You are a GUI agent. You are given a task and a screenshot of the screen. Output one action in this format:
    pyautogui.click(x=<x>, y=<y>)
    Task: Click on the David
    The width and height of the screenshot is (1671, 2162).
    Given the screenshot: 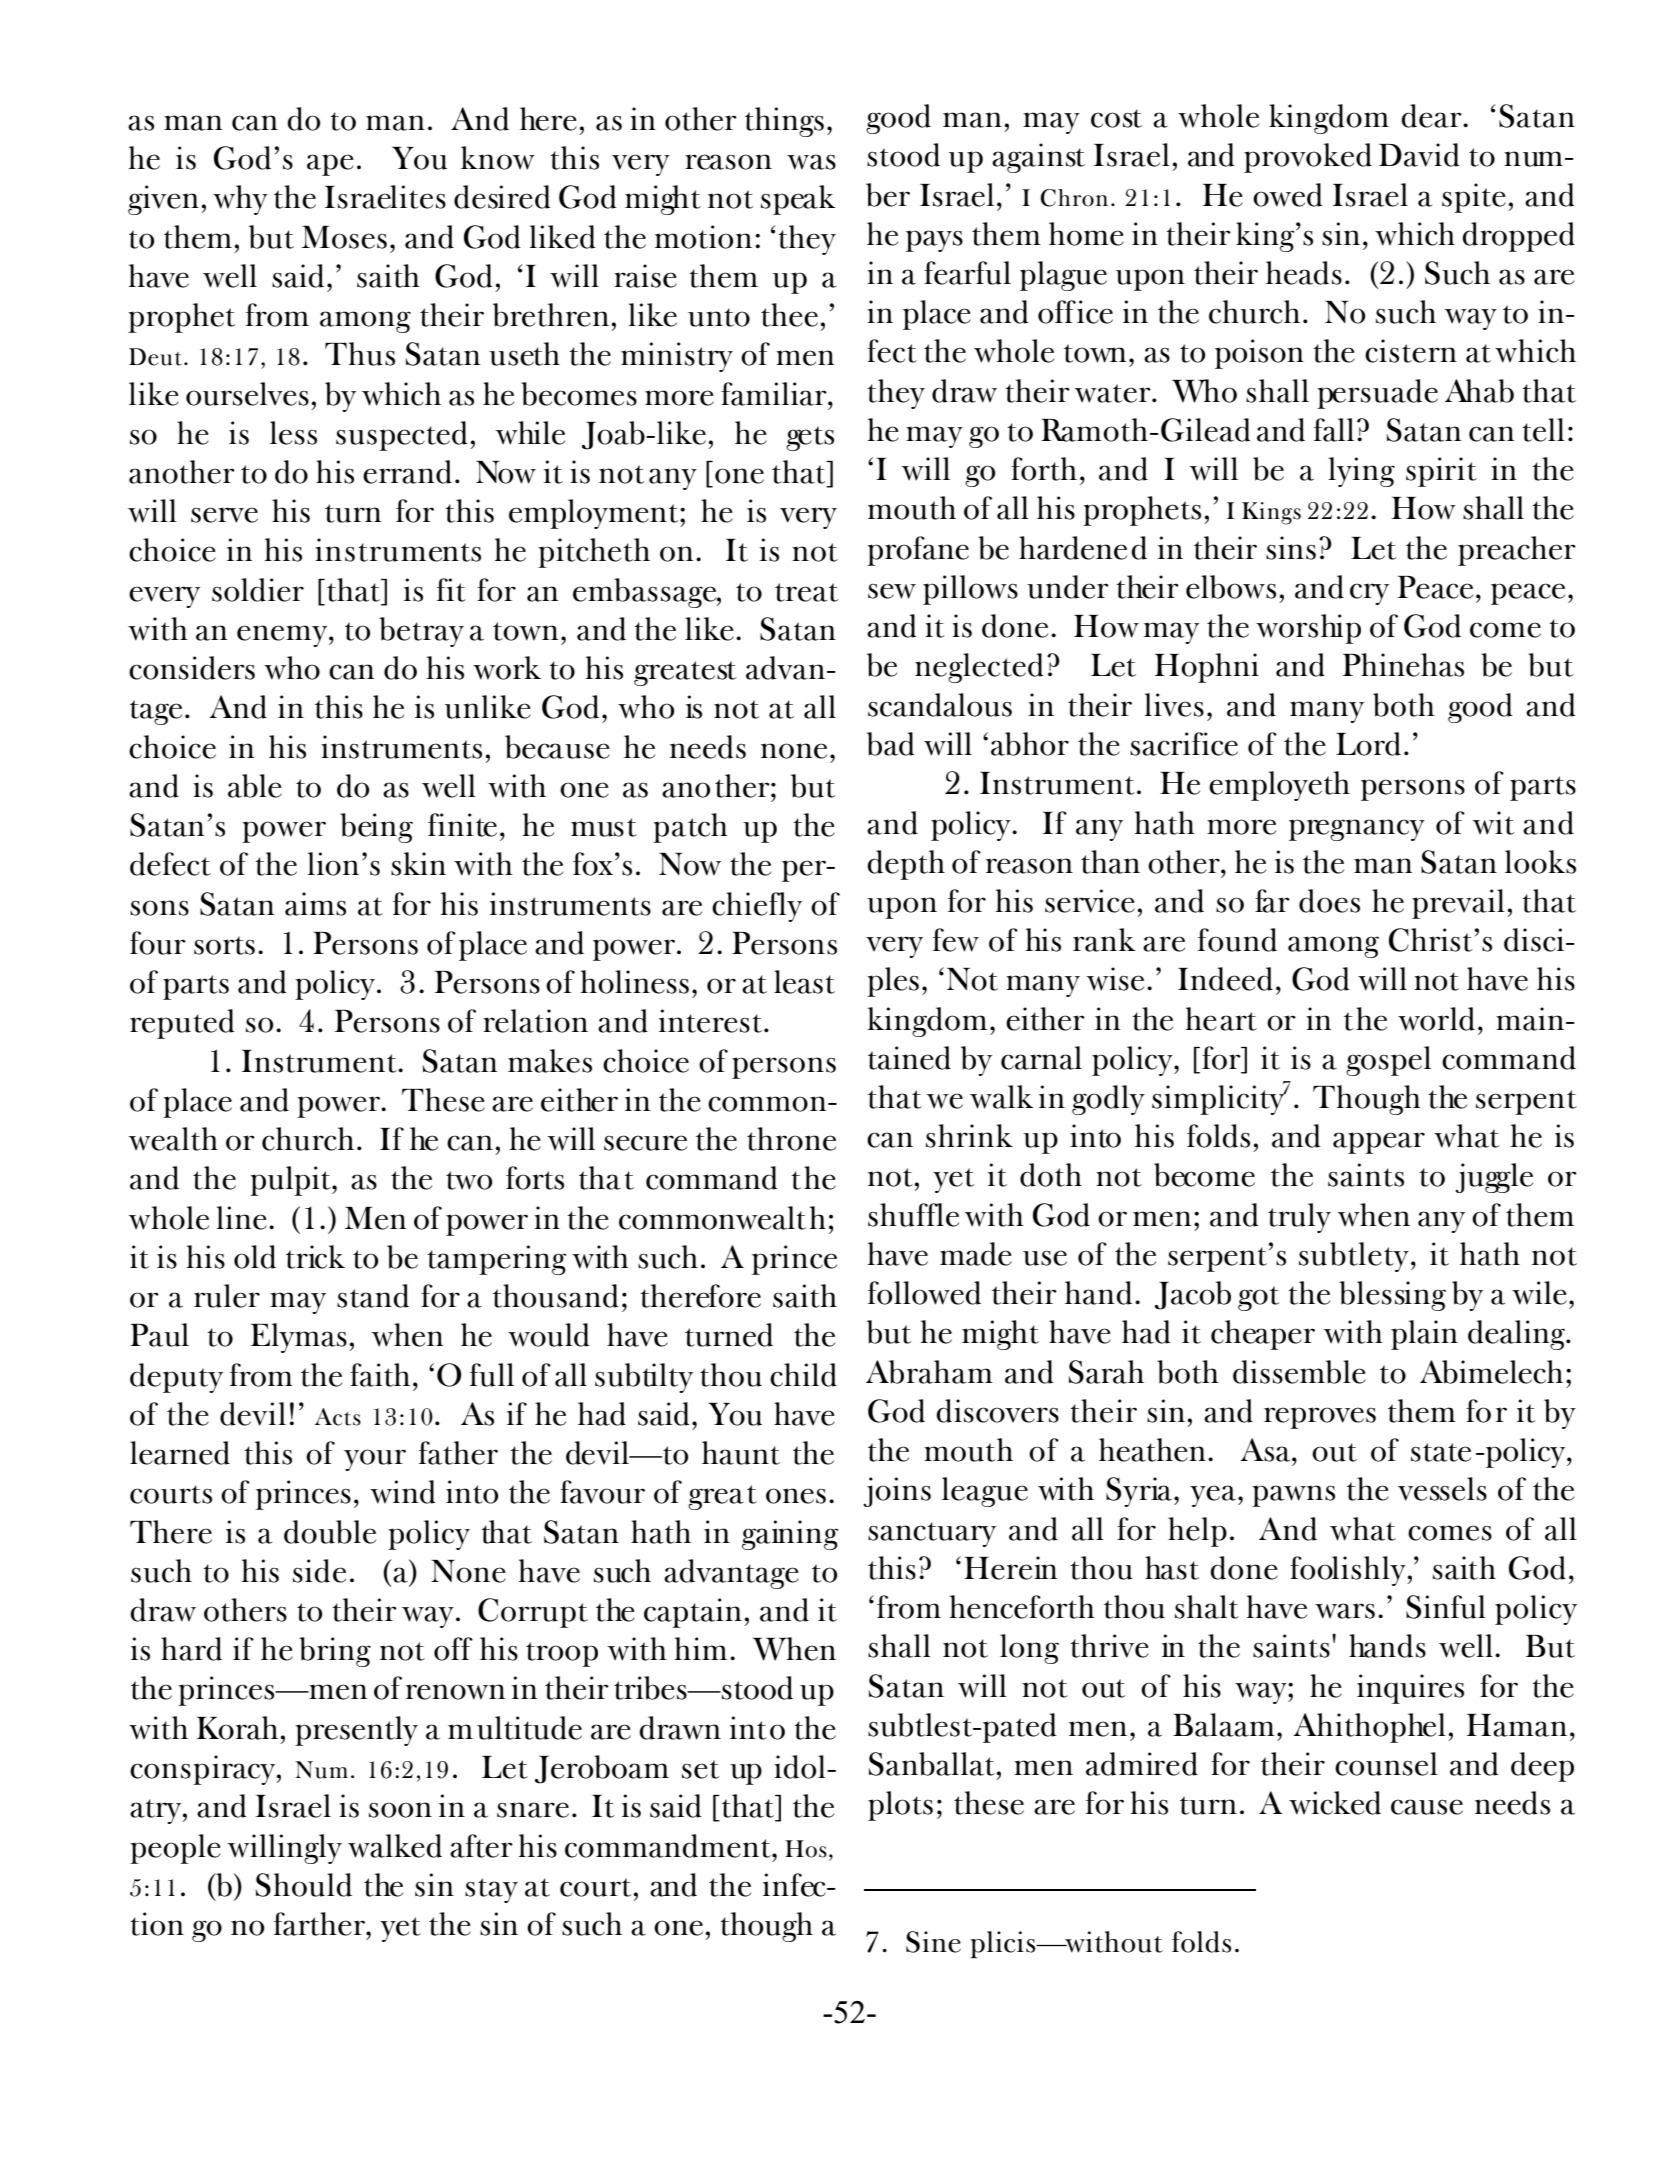 What is the action you would take?
    pyautogui.click(x=1419, y=155)
